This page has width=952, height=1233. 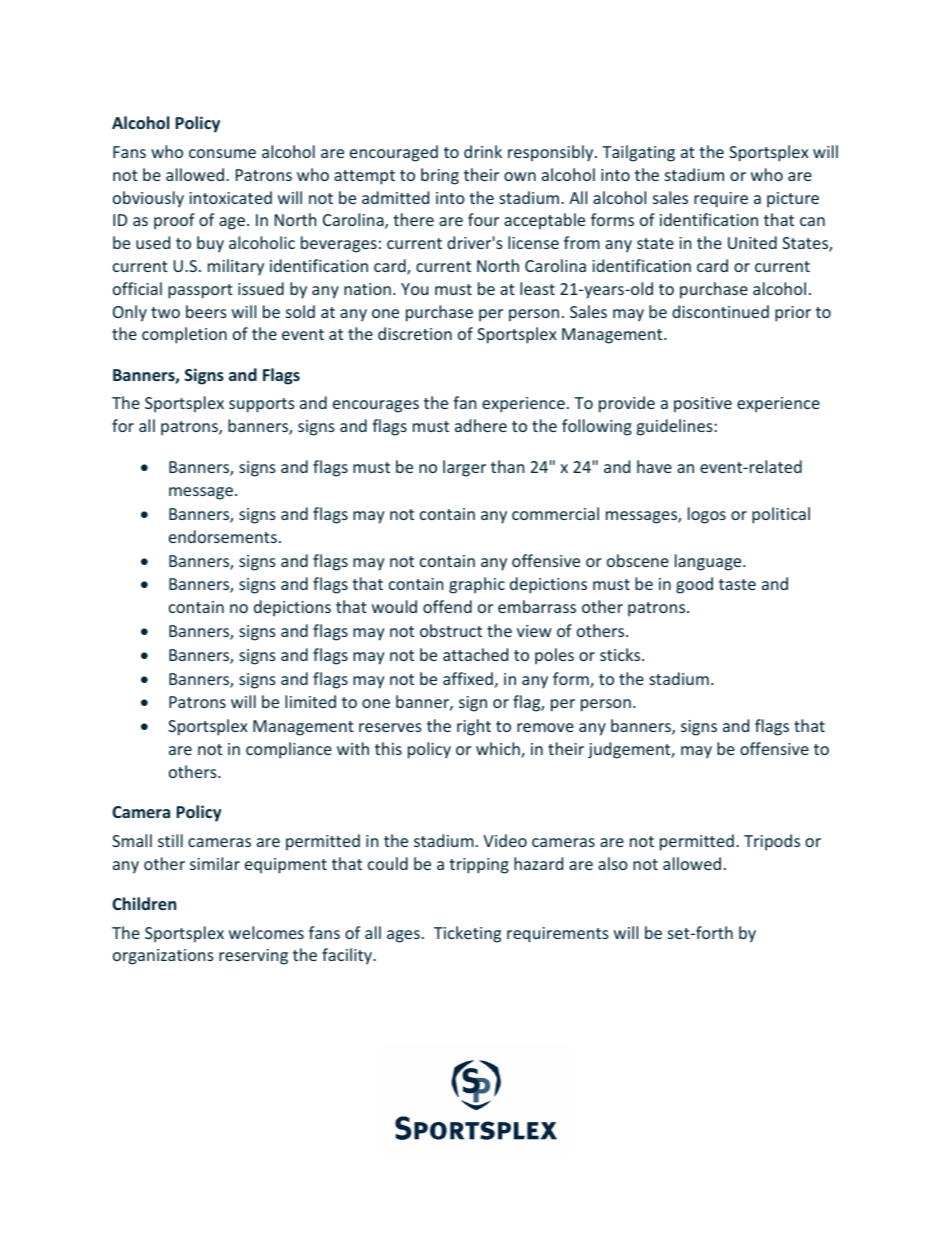 What do you see at coordinates (222, 153) in the page?
I see `consume` at bounding box center [222, 153].
